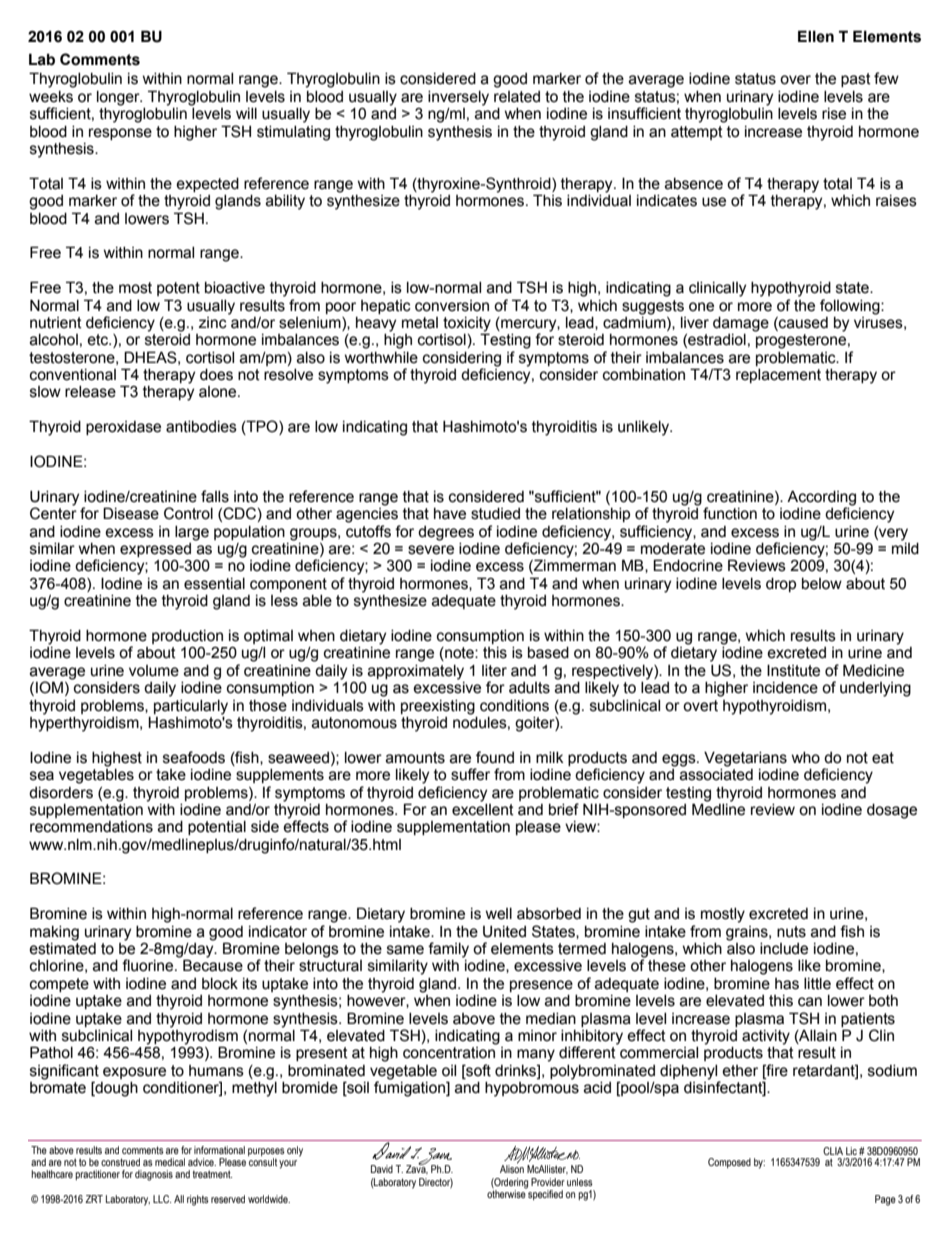  Describe the element at coordinates (834, 114) in the page. I see `rise` at that location.
